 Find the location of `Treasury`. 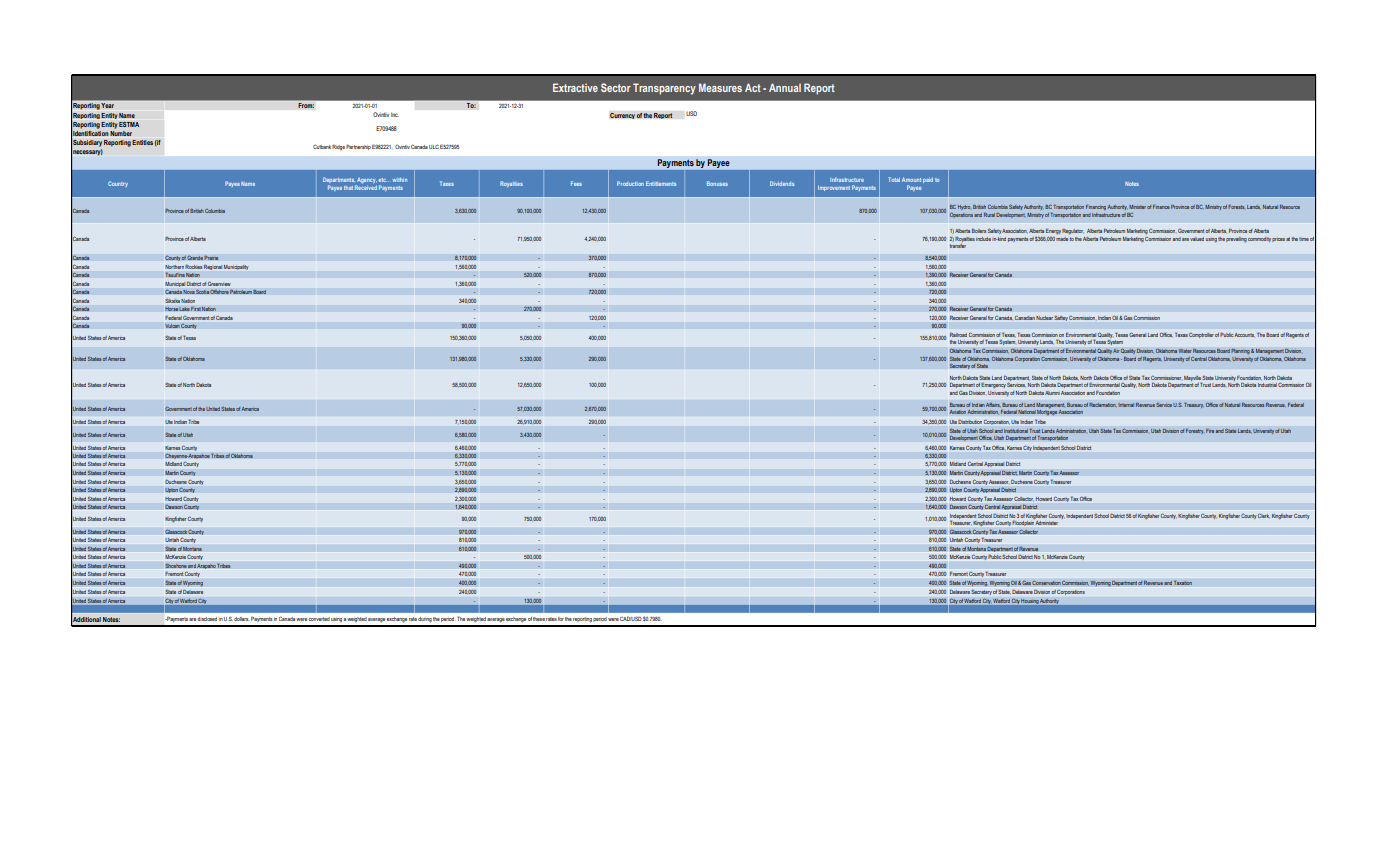

Treasury is located at coordinates (1194, 405).
